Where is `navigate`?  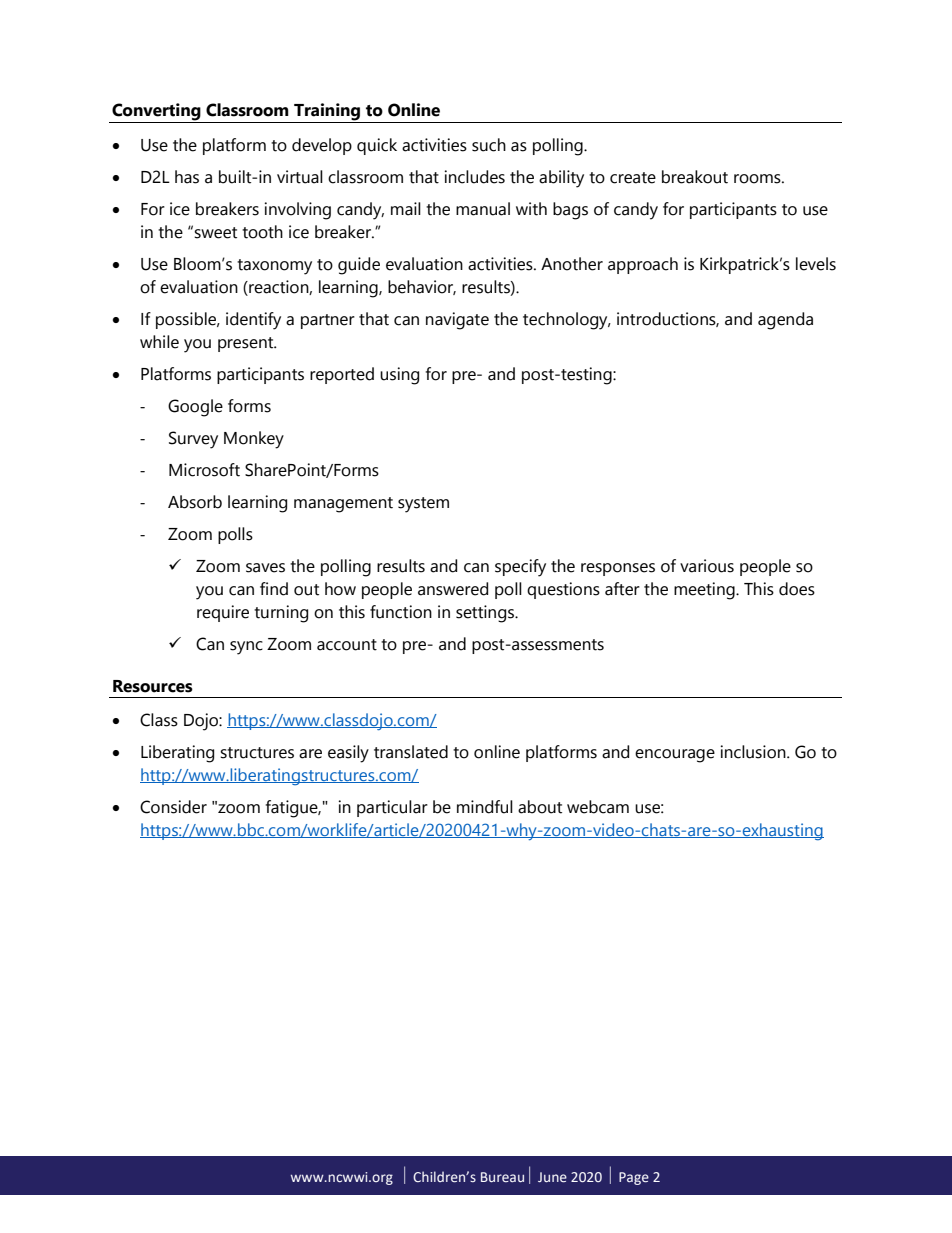
navigate is located at coordinates (457, 321).
